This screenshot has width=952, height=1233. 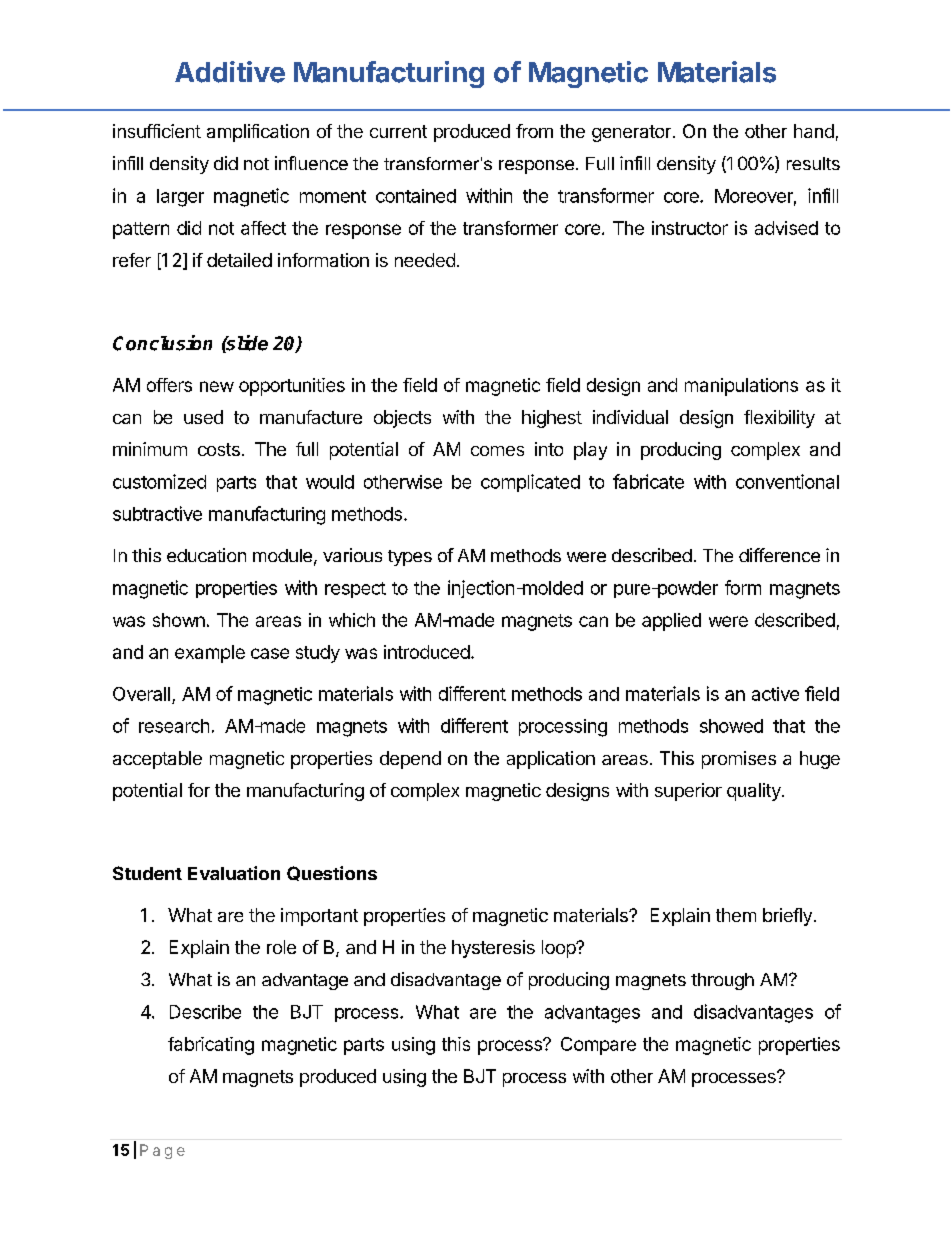 What do you see at coordinates (534, 131) in the screenshot?
I see `from` at bounding box center [534, 131].
